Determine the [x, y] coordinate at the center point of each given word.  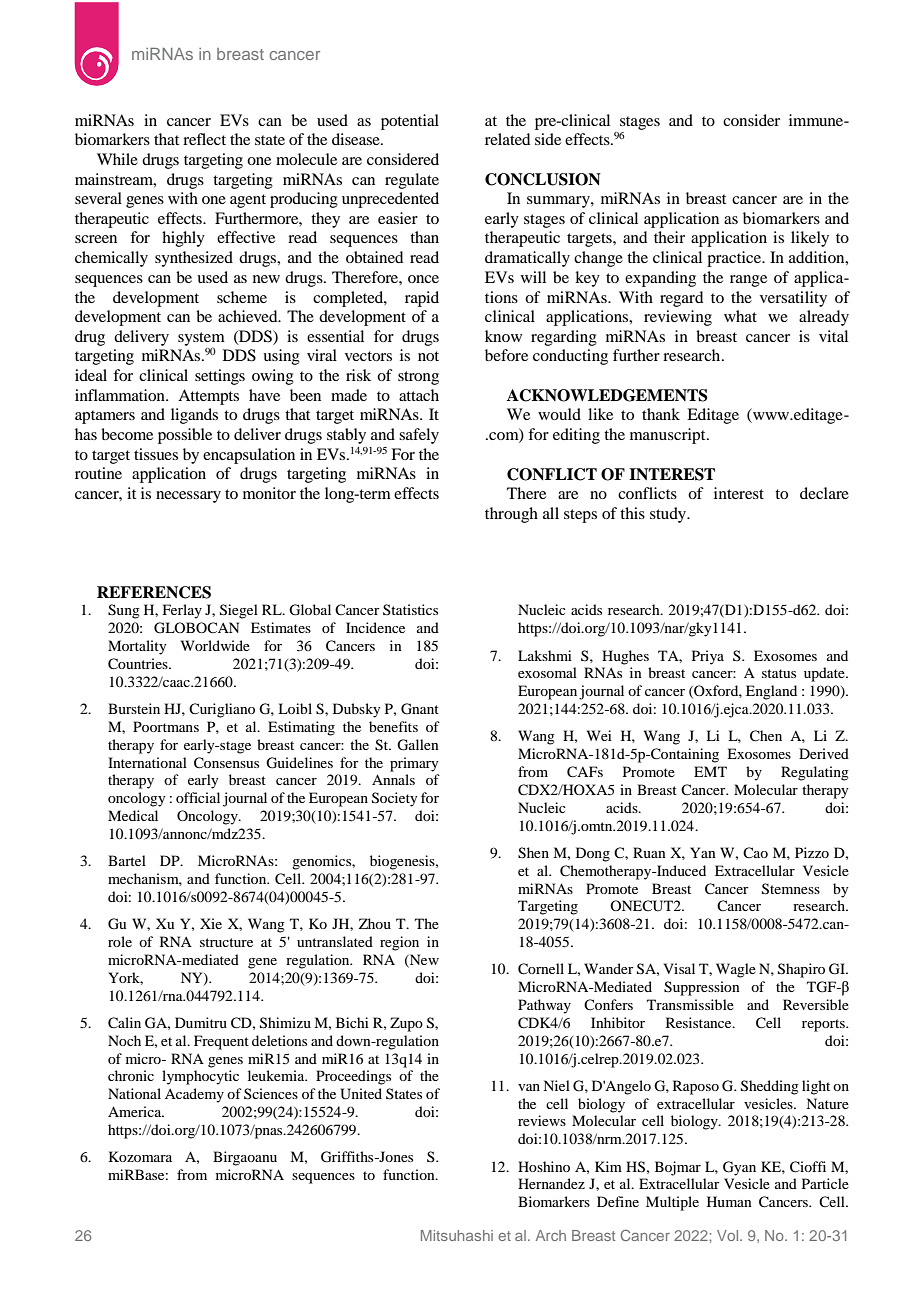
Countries [139, 664]
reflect [204, 139]
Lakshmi [545, 655]
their [669, 237]
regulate [412, 181]
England [771, 692]
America [136, 1111]
